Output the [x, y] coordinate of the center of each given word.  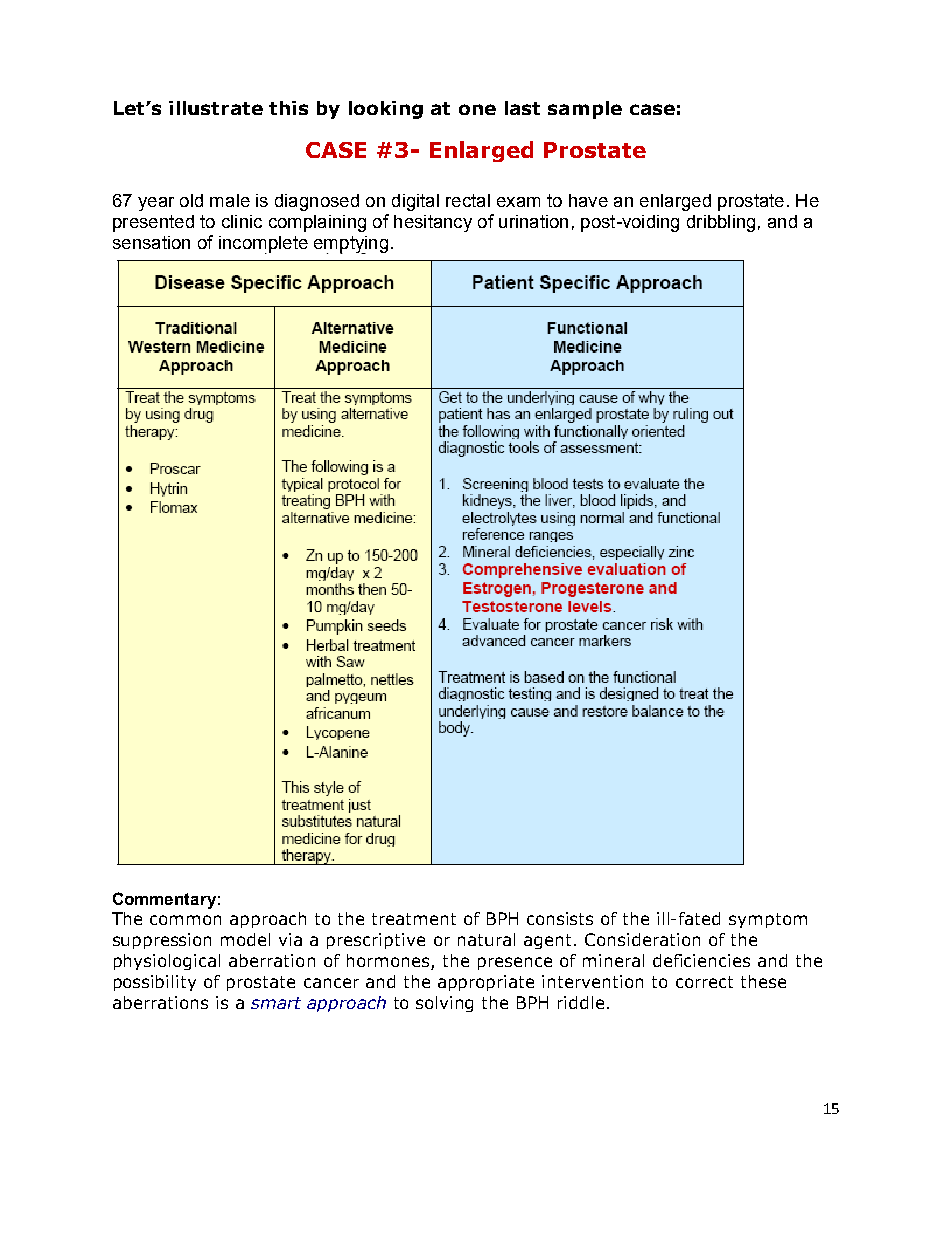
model [245, 939]
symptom [768, 920]
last [522, 108]
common [185, 920]
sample [585, 110]
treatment [414, 919]
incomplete [263, 245]
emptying [351, 245]
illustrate [216, 108]
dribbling [721, 223]
